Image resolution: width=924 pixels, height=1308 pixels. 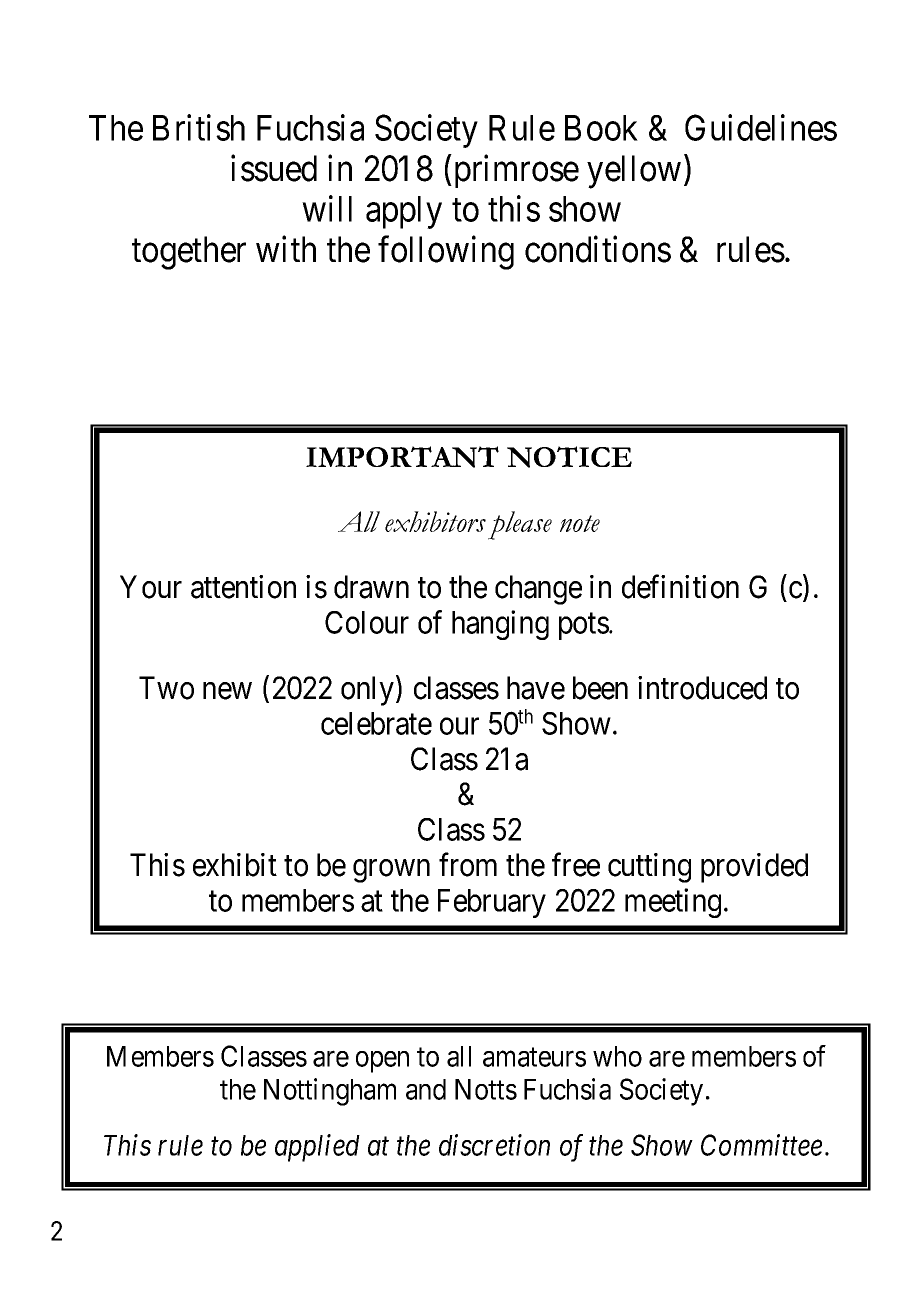 What do you see at coordinates (199, 127) in the page?
I see `British` at bounding box center [199, 127].
